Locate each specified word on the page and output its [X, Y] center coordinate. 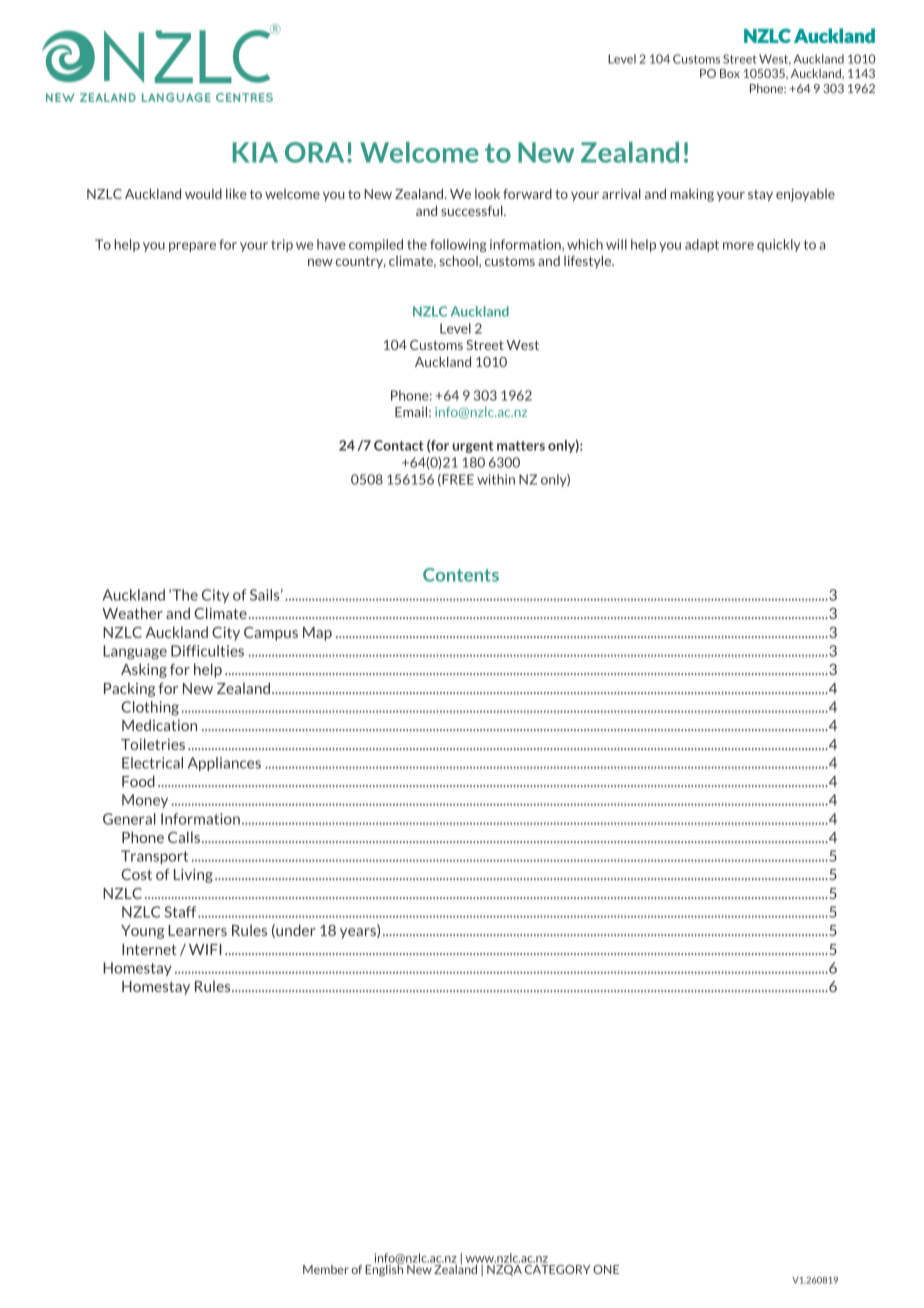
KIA [255, 152]
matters [521, 446]
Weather [132, 613]
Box [730, 73]
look [487, 194]
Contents [461, 575]
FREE [457, 480]
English [384, 1270]
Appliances [224, 764]
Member [326, 1269]
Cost [136, 874]
